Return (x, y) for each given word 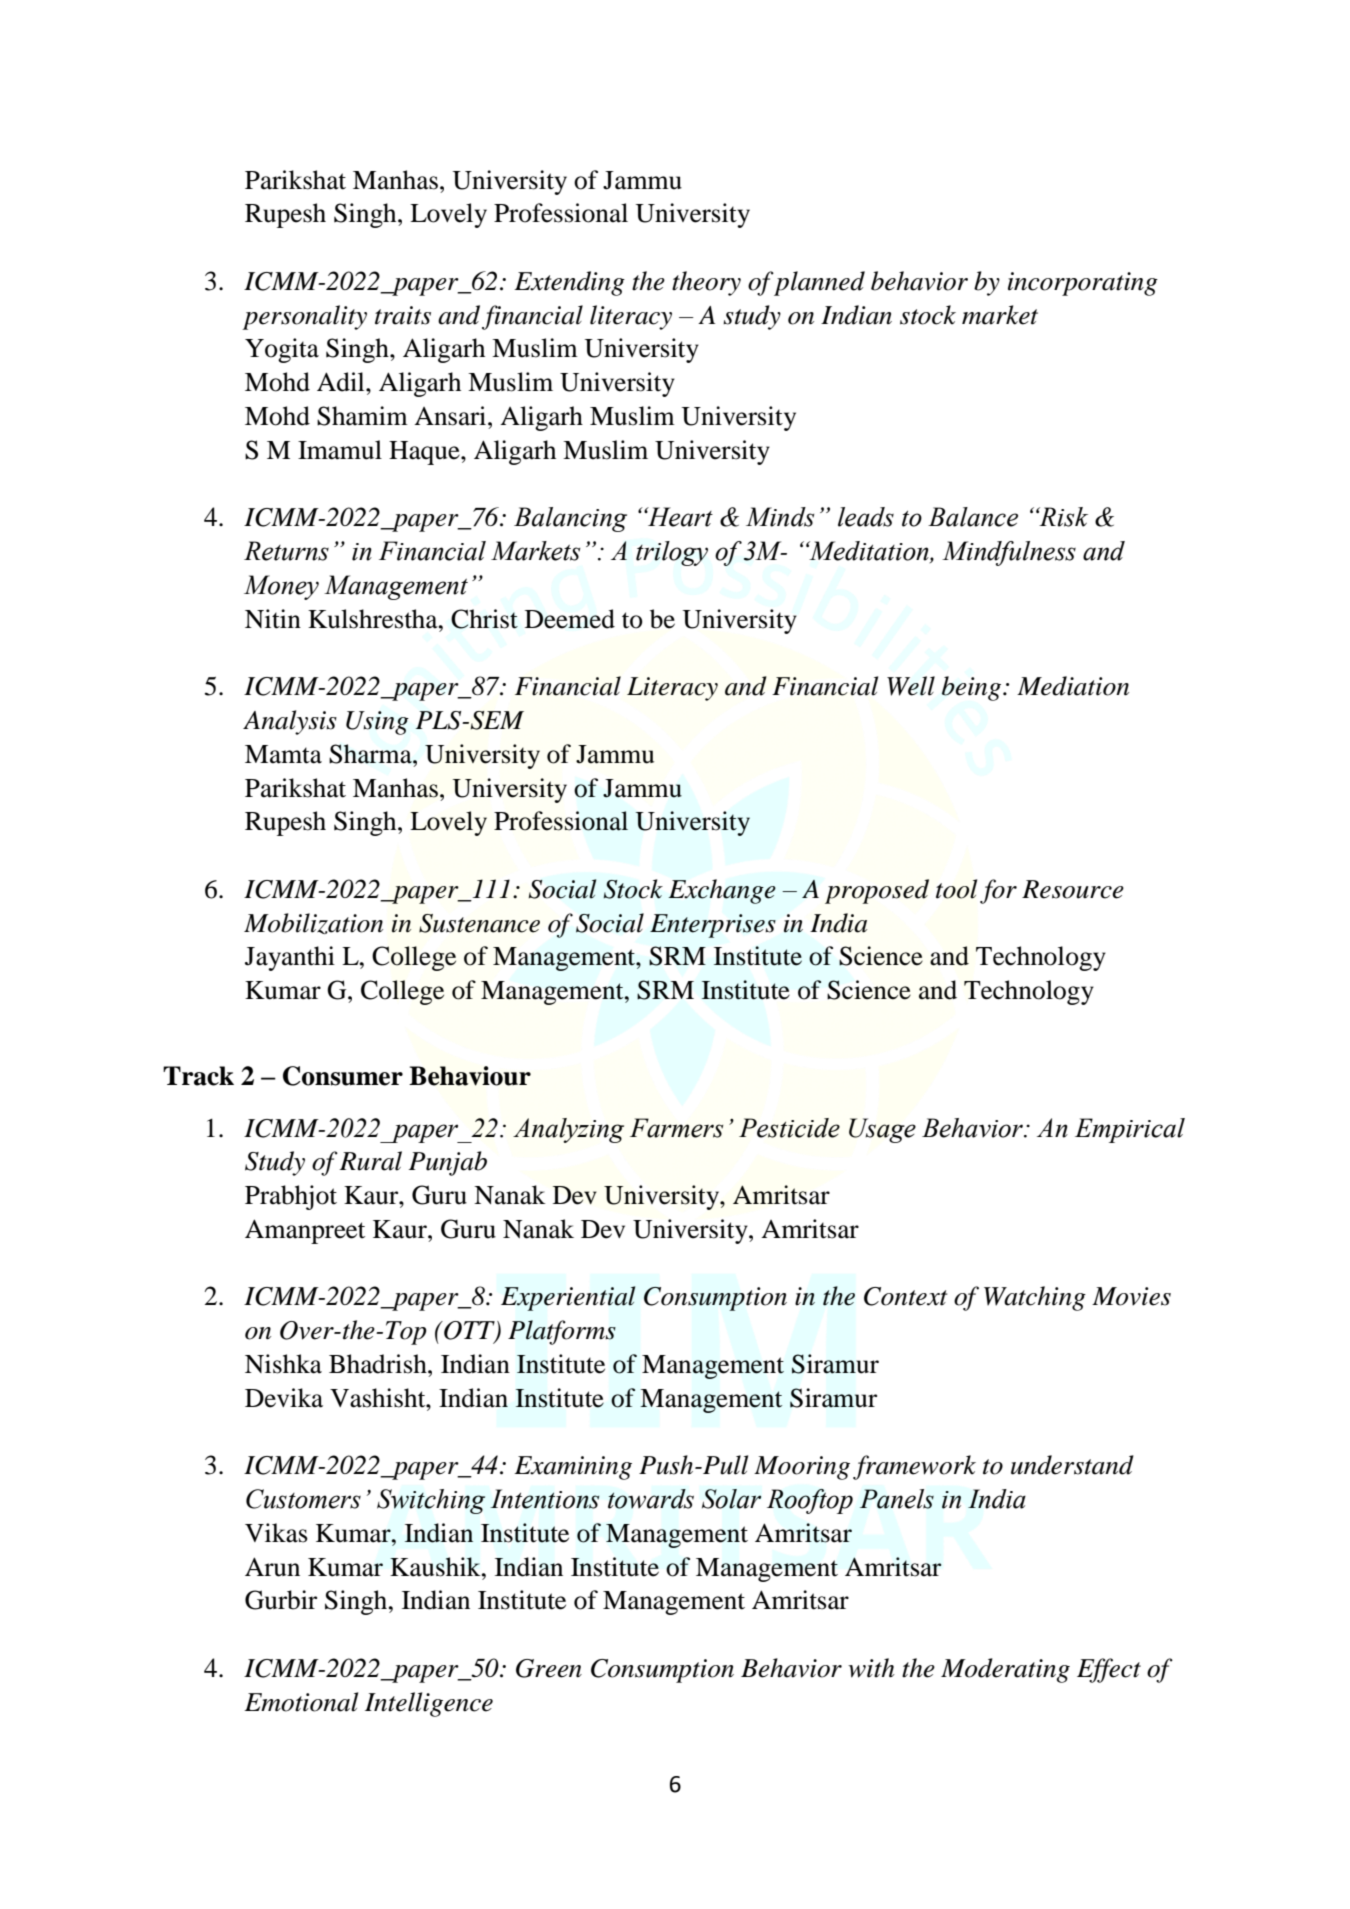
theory (706, 283)
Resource (1073, 889)
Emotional (301, 1702)
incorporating (1083, 284)
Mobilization (313, 923)
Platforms (562, 1332)
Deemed (570, 619)
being (973, 688)
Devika (284, 1398)
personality (304, 317)
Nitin (273, 619)
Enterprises (713, 926)
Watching (1035, 1298)
